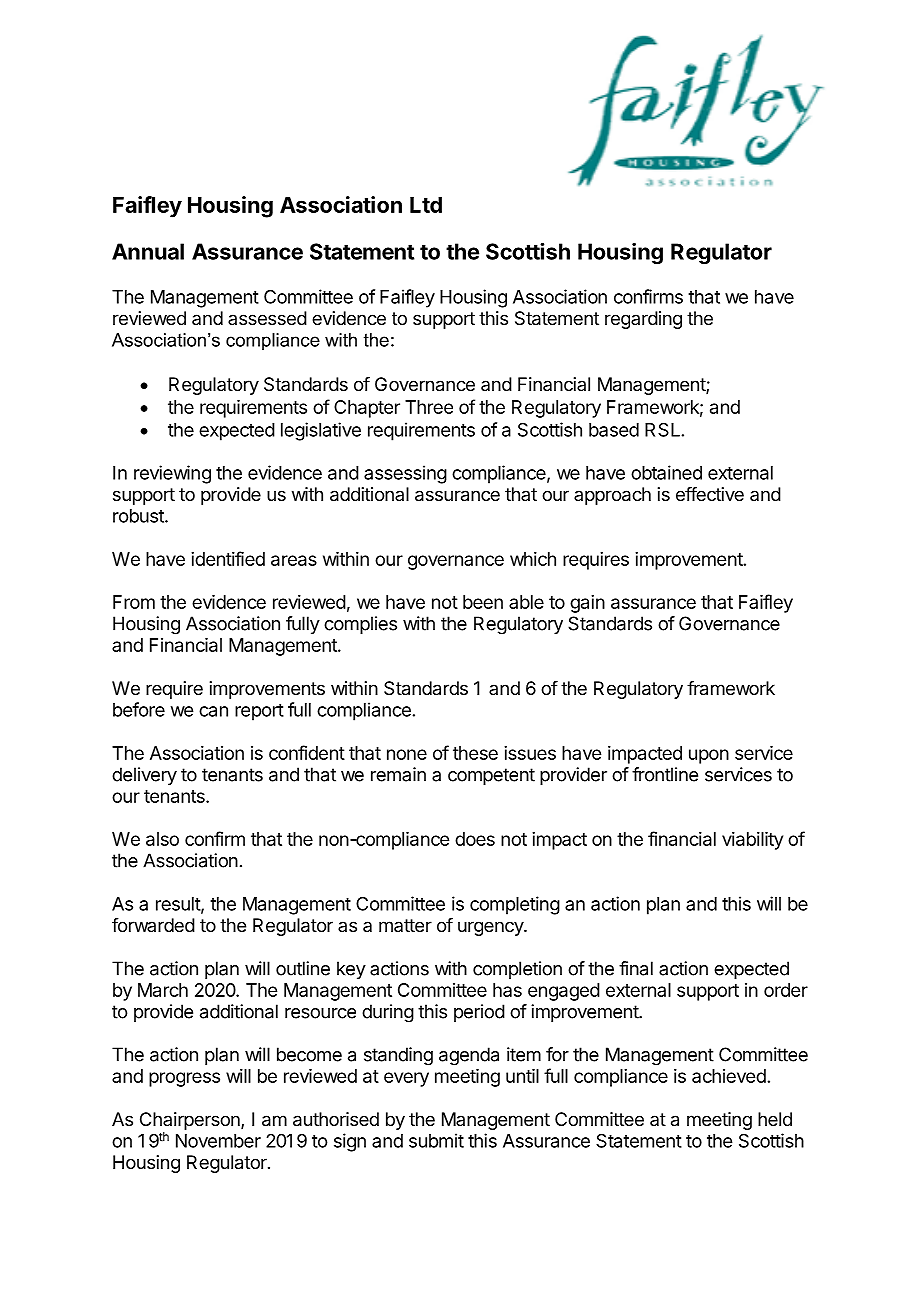 The image size is (924, 1309). I want to click on Chairperson, so click(191, 1121).
